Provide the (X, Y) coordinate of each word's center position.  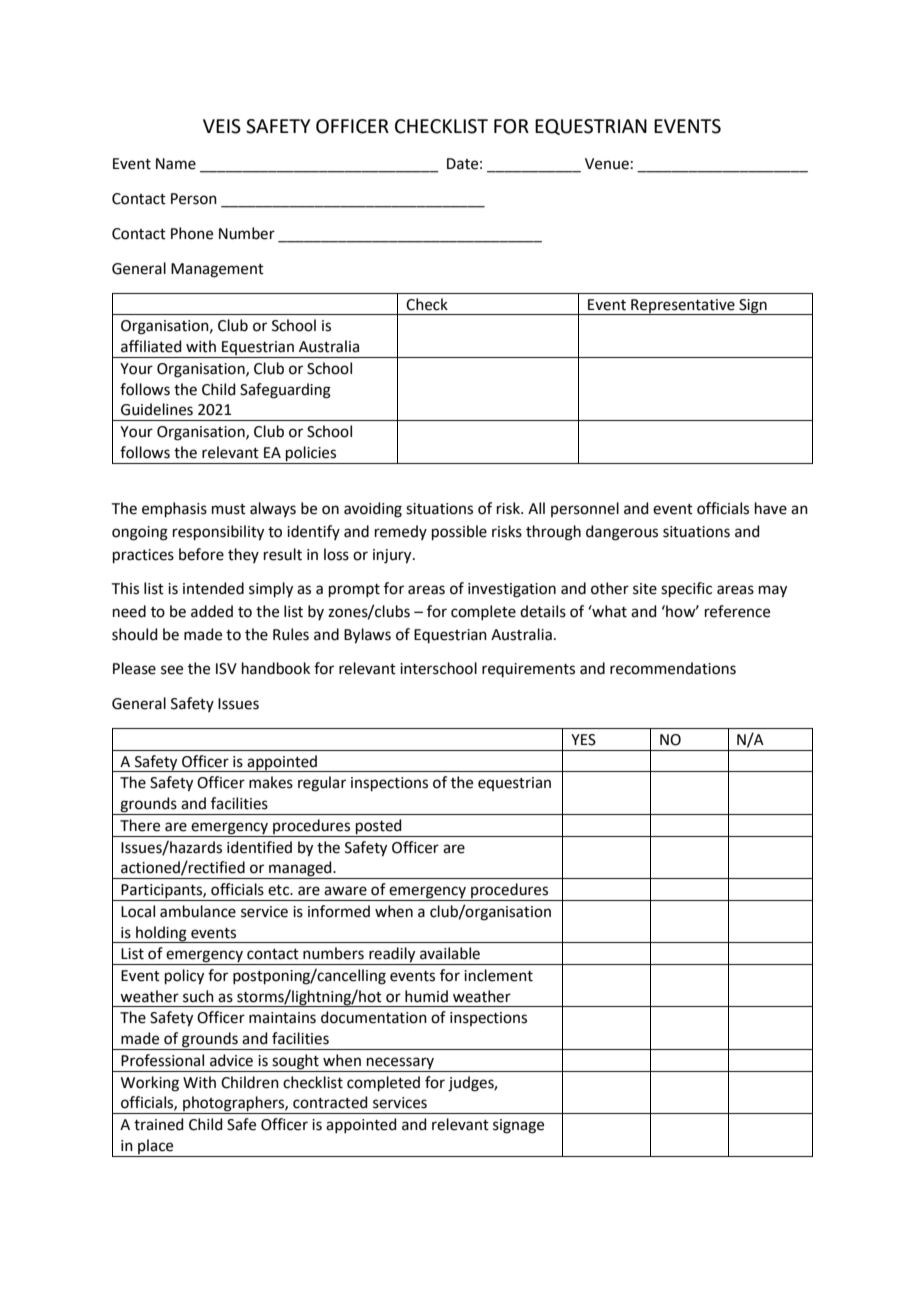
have (771, 508)
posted (379, 826)
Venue (607, 164)
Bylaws (367, 636)
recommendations (673, 668)
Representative (683, 307)
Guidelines (157, 409)
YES (583, 740)
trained (159, 1124)
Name (176, 164)
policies (311, 453)
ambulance (198, 911)
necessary (400, 1063)
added (212, 611)
